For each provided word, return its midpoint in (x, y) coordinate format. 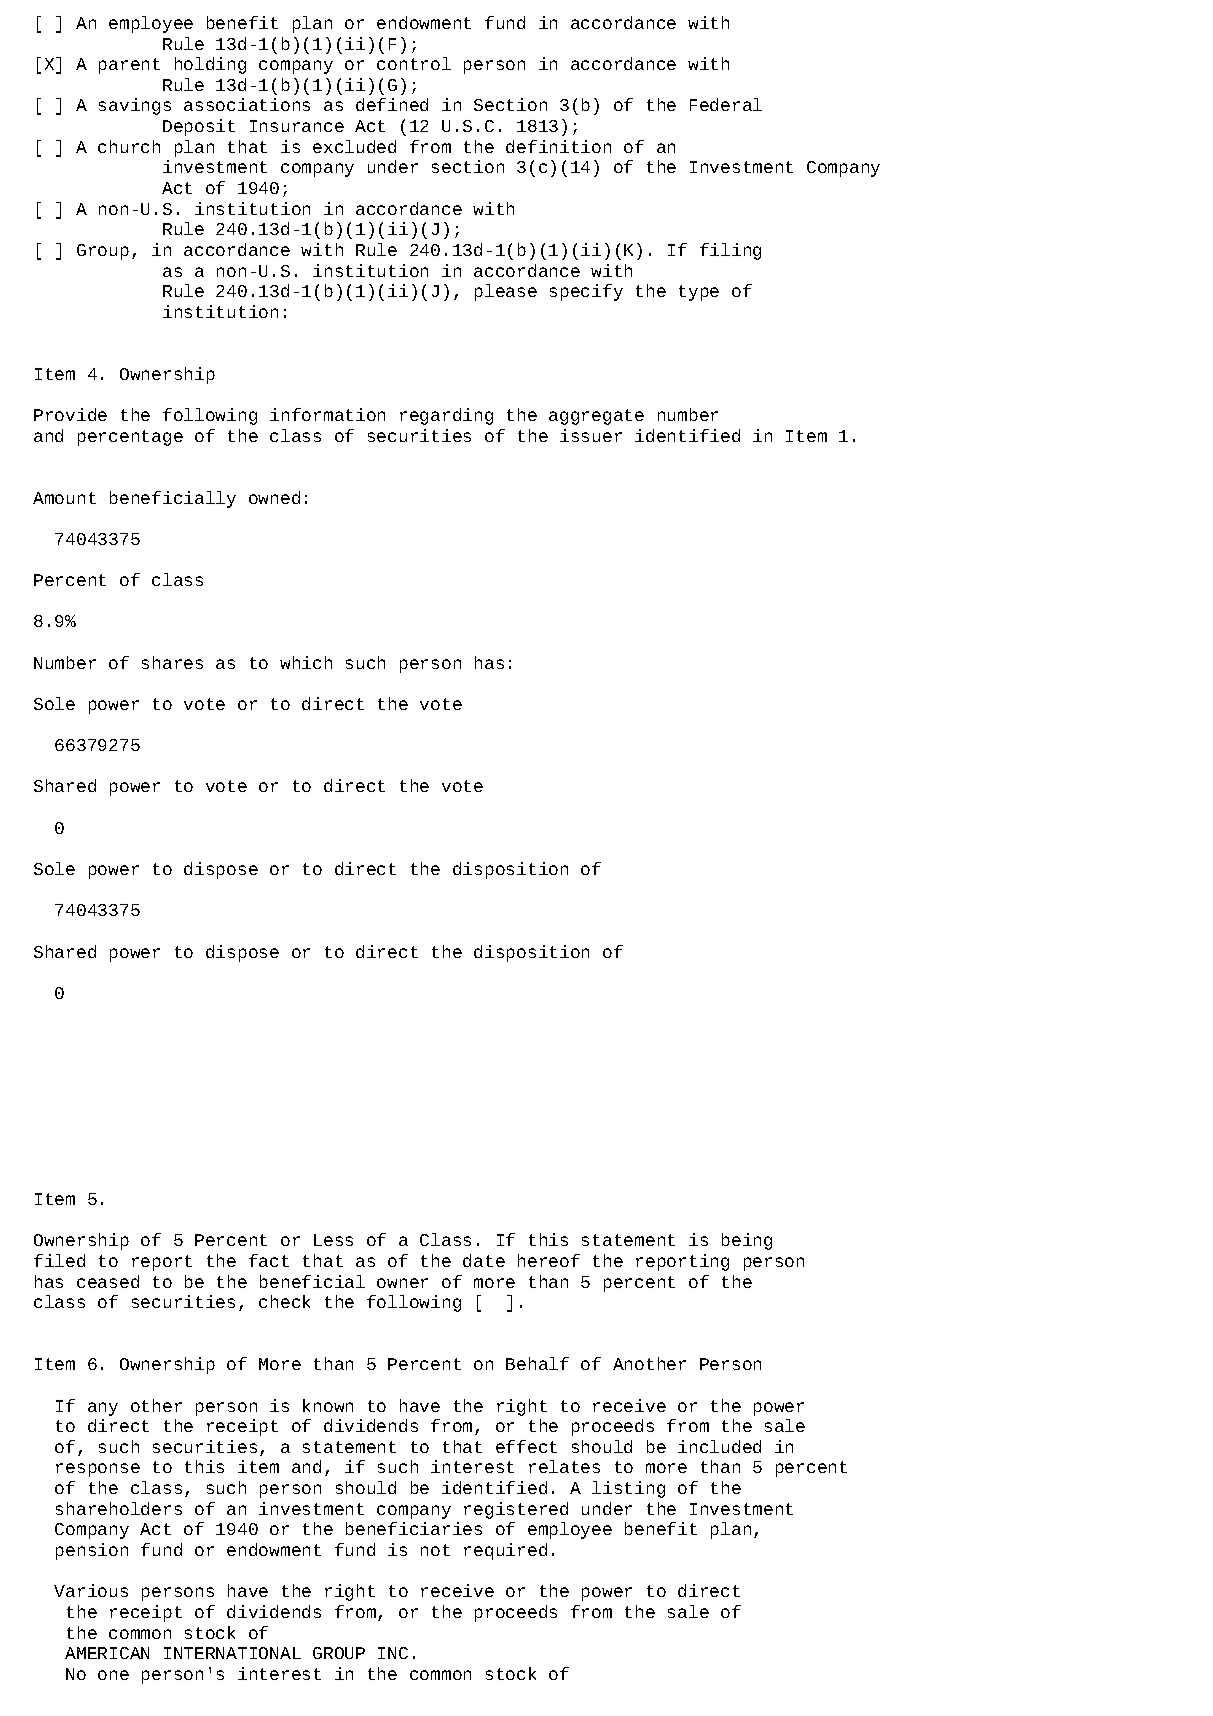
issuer (591, 435)
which (306, 662)
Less (333, 1240)
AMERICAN (107, 1653)
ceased (108, 1281)
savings (135, 106)
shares (172, 662)
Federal (726, 104)
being (747, 1241)
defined (392, 104)
